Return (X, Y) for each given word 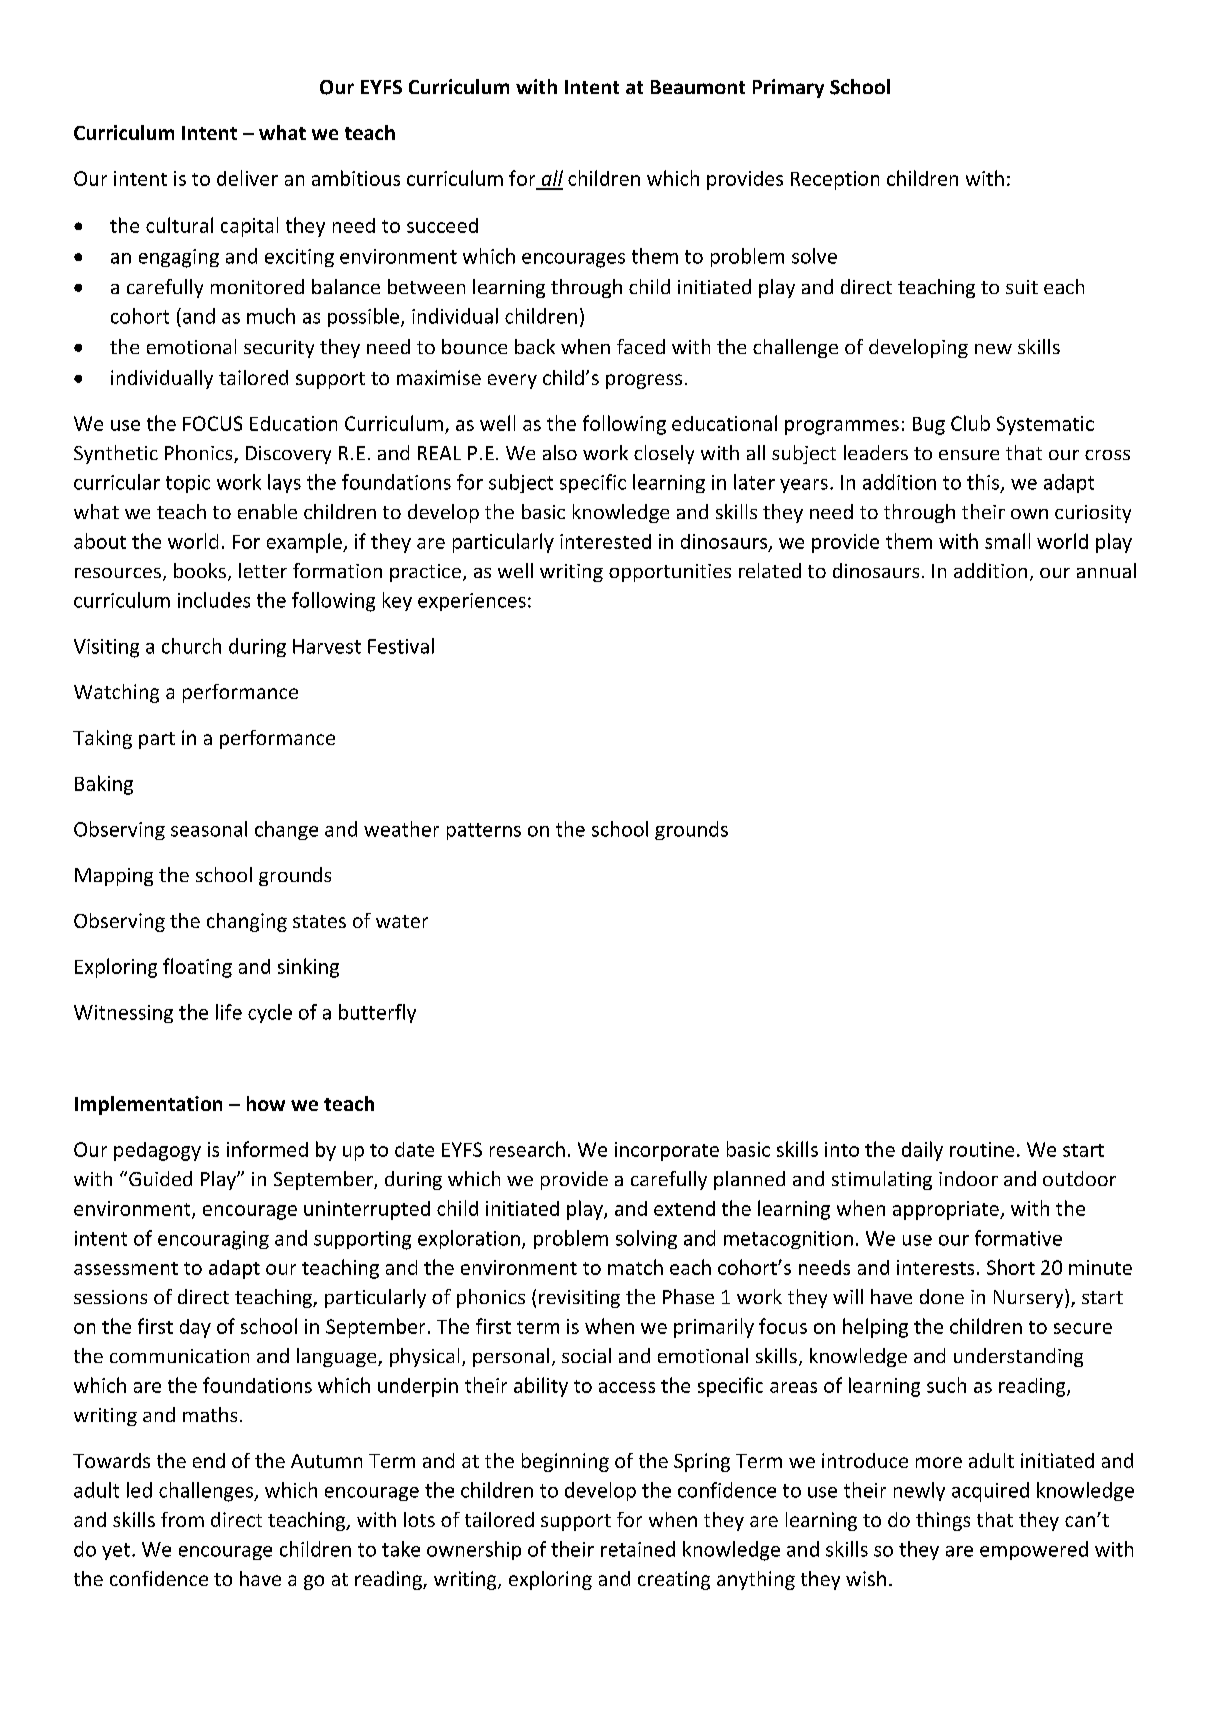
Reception (835, 180)
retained (638, 1549)
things (943, 1521)
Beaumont (698, 87)
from (182, 1519)
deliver (247, 178)
